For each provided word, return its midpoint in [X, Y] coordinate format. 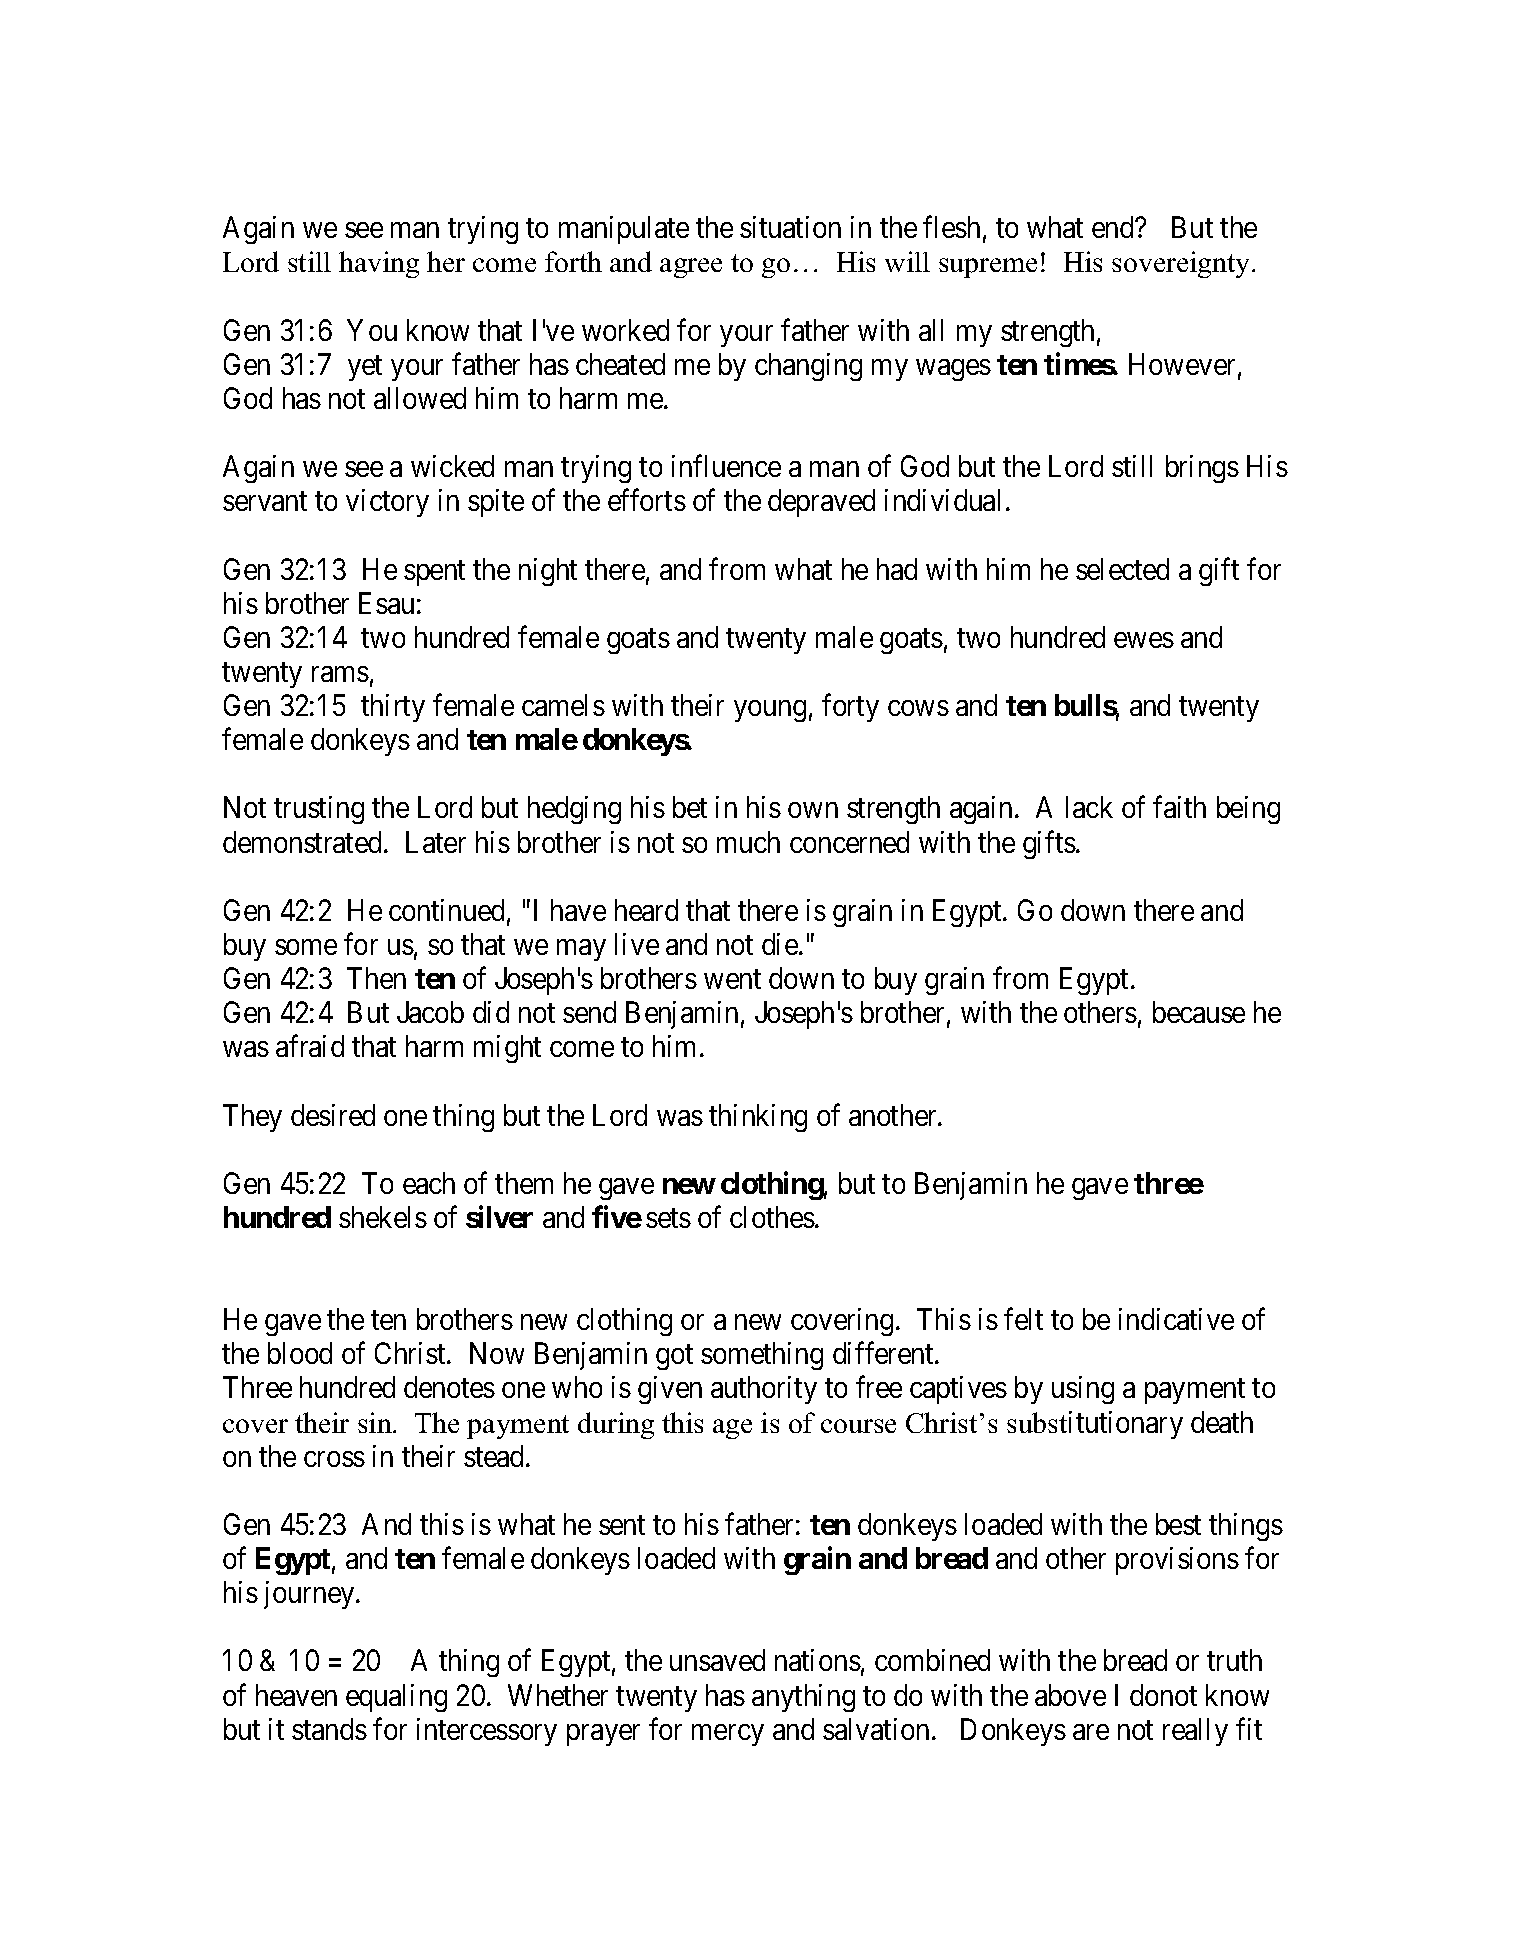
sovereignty [1182, 264]
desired [333, 1115]
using [1083, 1390]
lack [1089, 807]
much [748, 842]
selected [1122, 569]
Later [436, 842]
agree [691, 268]
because [1199, 1012]
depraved [821, 503]
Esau [386, 603]
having [379, 264]
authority [764, 1390]
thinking [758, 1118]
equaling [396, 1698]
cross [334, 1459]
